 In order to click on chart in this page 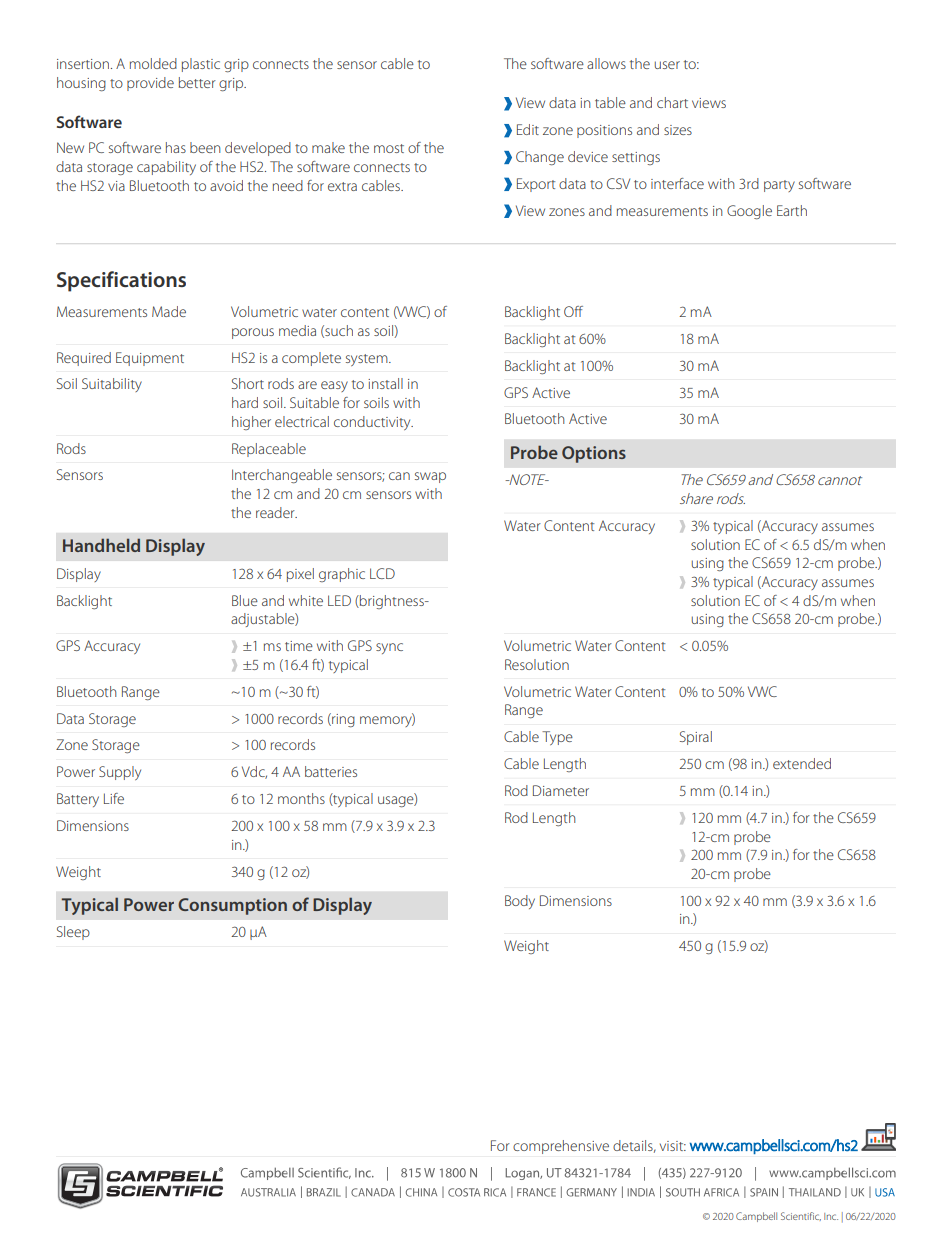, I will do `click(672, 102)`.
